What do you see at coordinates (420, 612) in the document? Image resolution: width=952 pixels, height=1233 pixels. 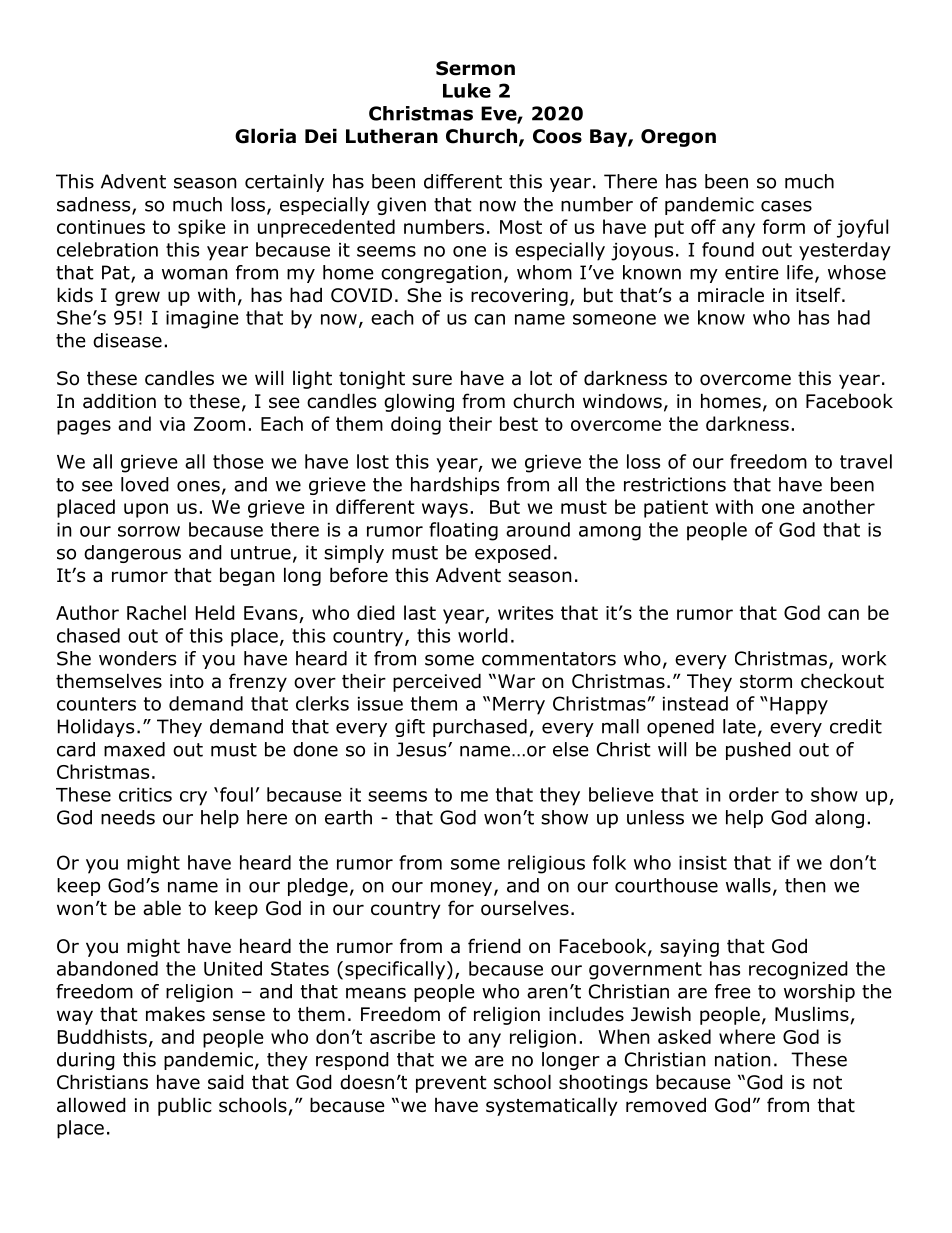 I see `last` at bounding box center [420, 612].
